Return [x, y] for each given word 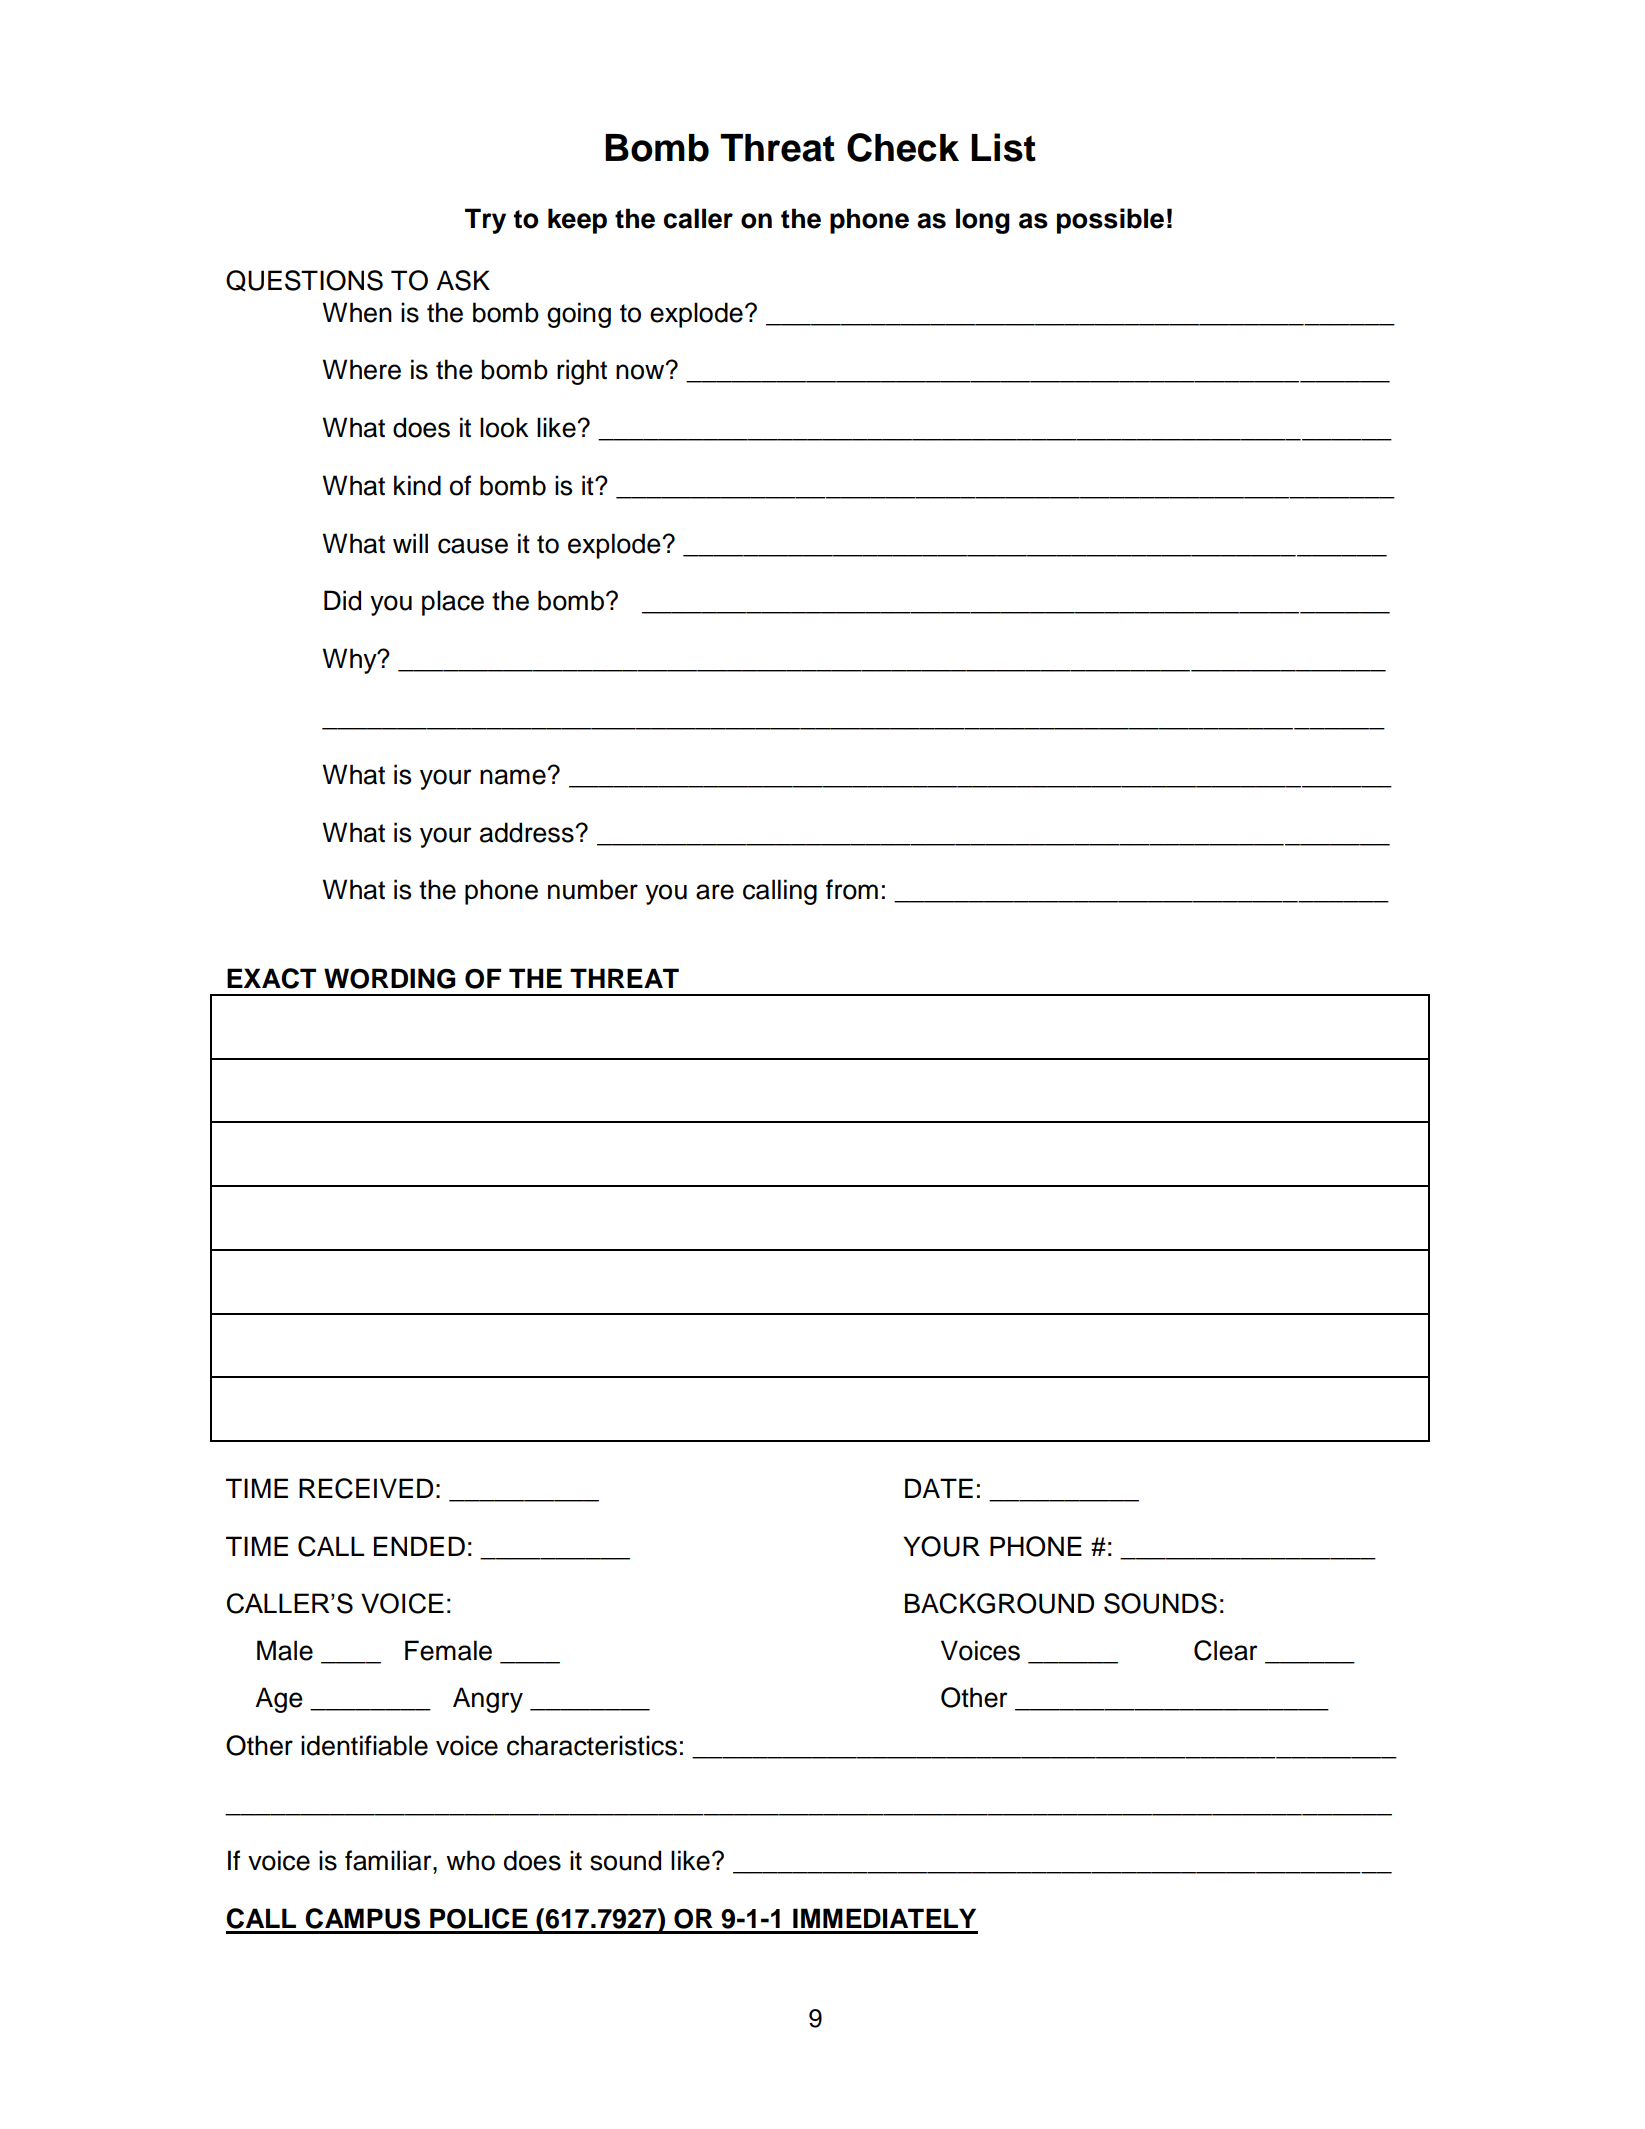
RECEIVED [366, 1488]
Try [485, 221]
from [852, 889]
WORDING [390, 978]
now [641, 371]
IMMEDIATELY [884, 1918]
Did [342, 600]
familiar [389, 1860]
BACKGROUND [999, 1603]
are [715, 892]
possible [1110, 221]
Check [903, 147]
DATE [939, 1488]
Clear [1226, 1650]
